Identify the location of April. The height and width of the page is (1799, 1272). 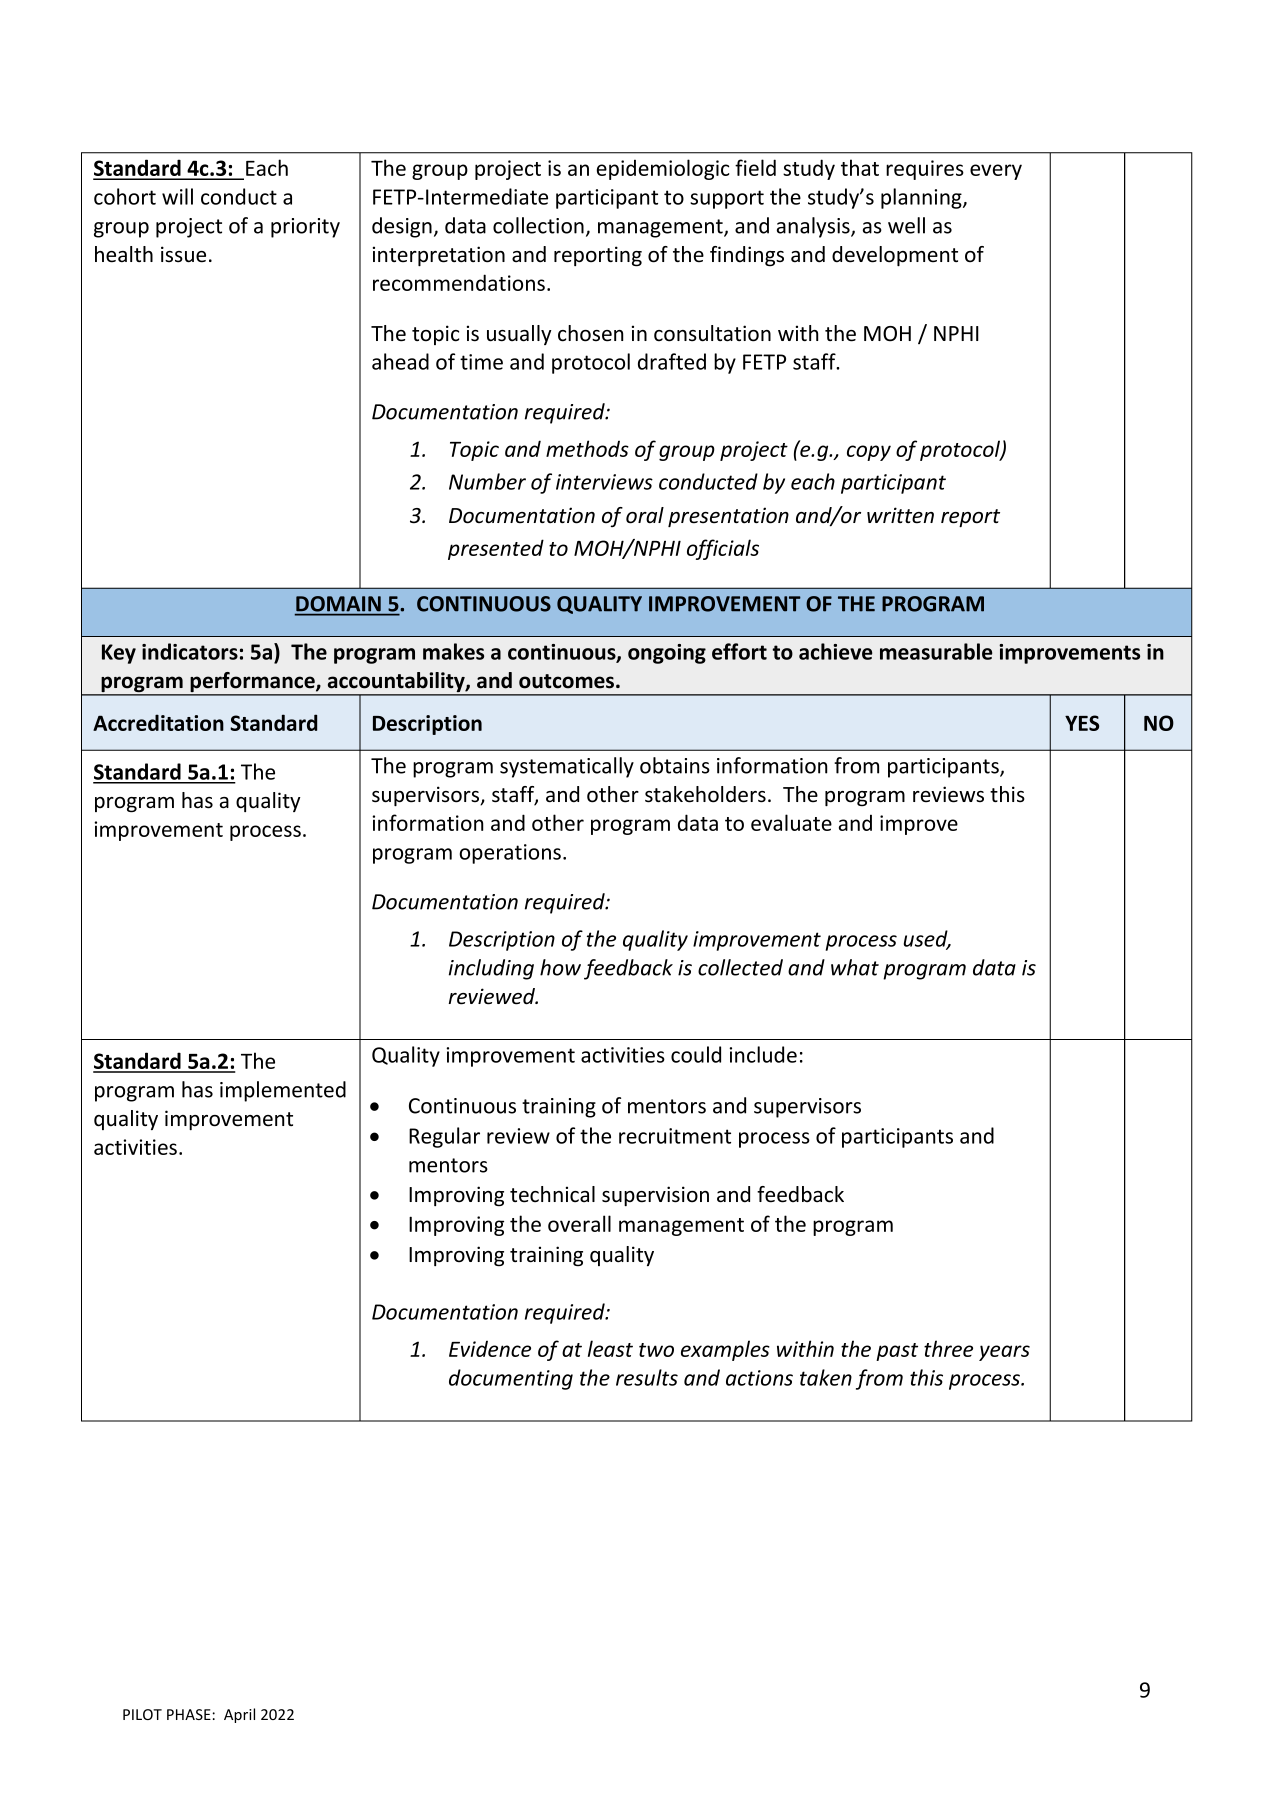
(239, 1715).
